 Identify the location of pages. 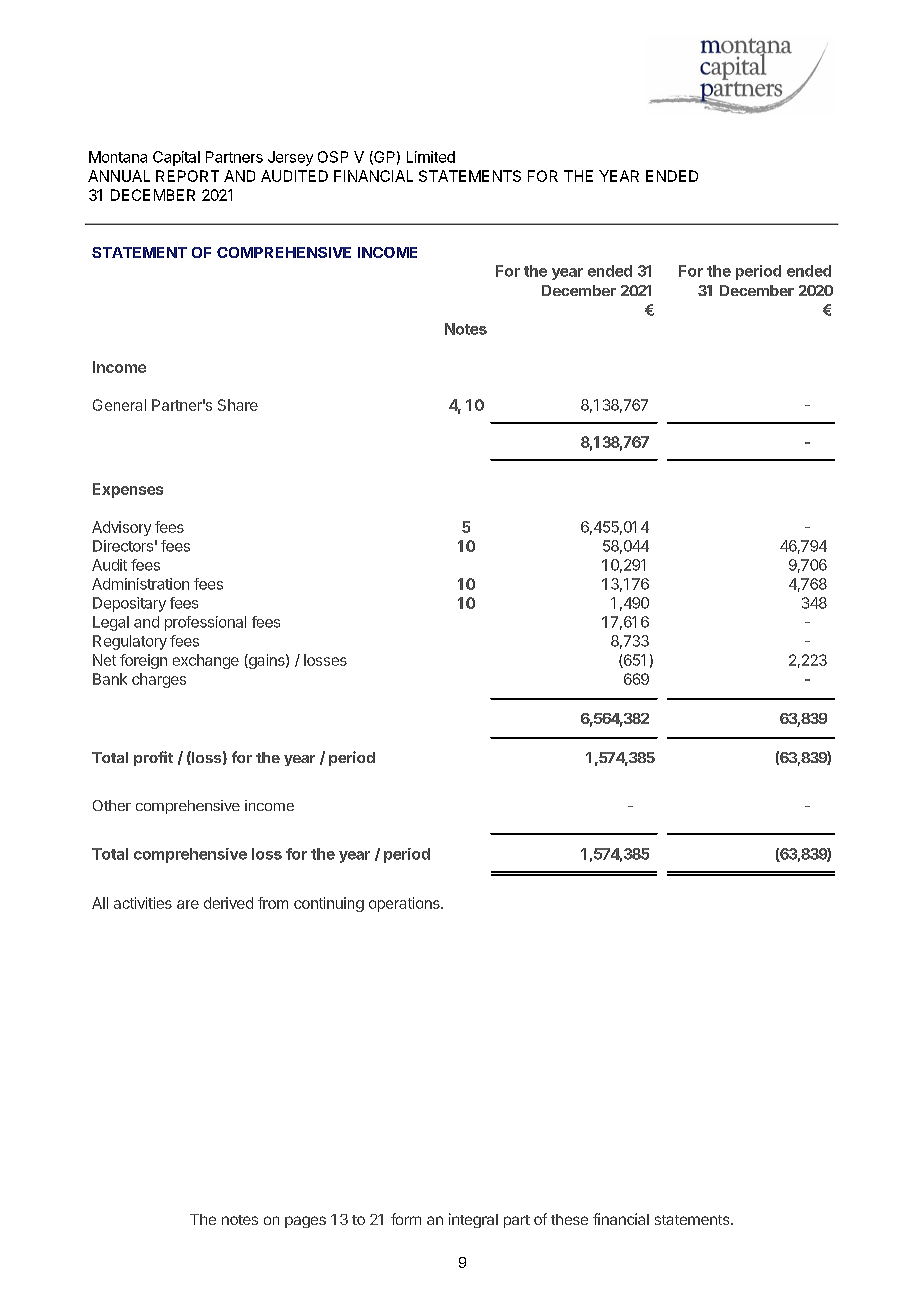
(305, 1222).
